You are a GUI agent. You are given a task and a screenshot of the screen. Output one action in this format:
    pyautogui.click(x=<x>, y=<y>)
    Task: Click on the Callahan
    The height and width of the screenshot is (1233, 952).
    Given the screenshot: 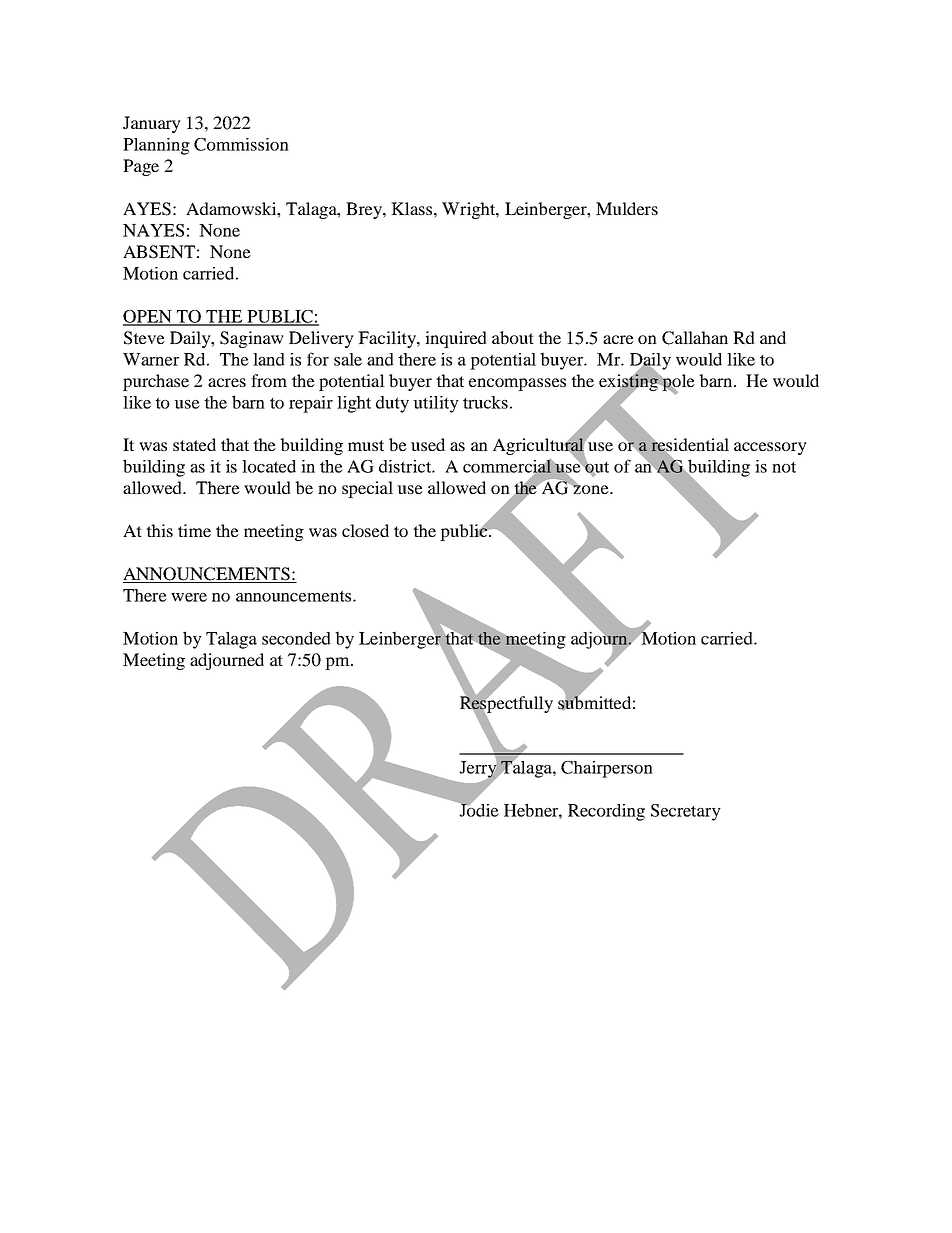 What is the action you would take?
    pyautogui.click(x=695, y=338)
